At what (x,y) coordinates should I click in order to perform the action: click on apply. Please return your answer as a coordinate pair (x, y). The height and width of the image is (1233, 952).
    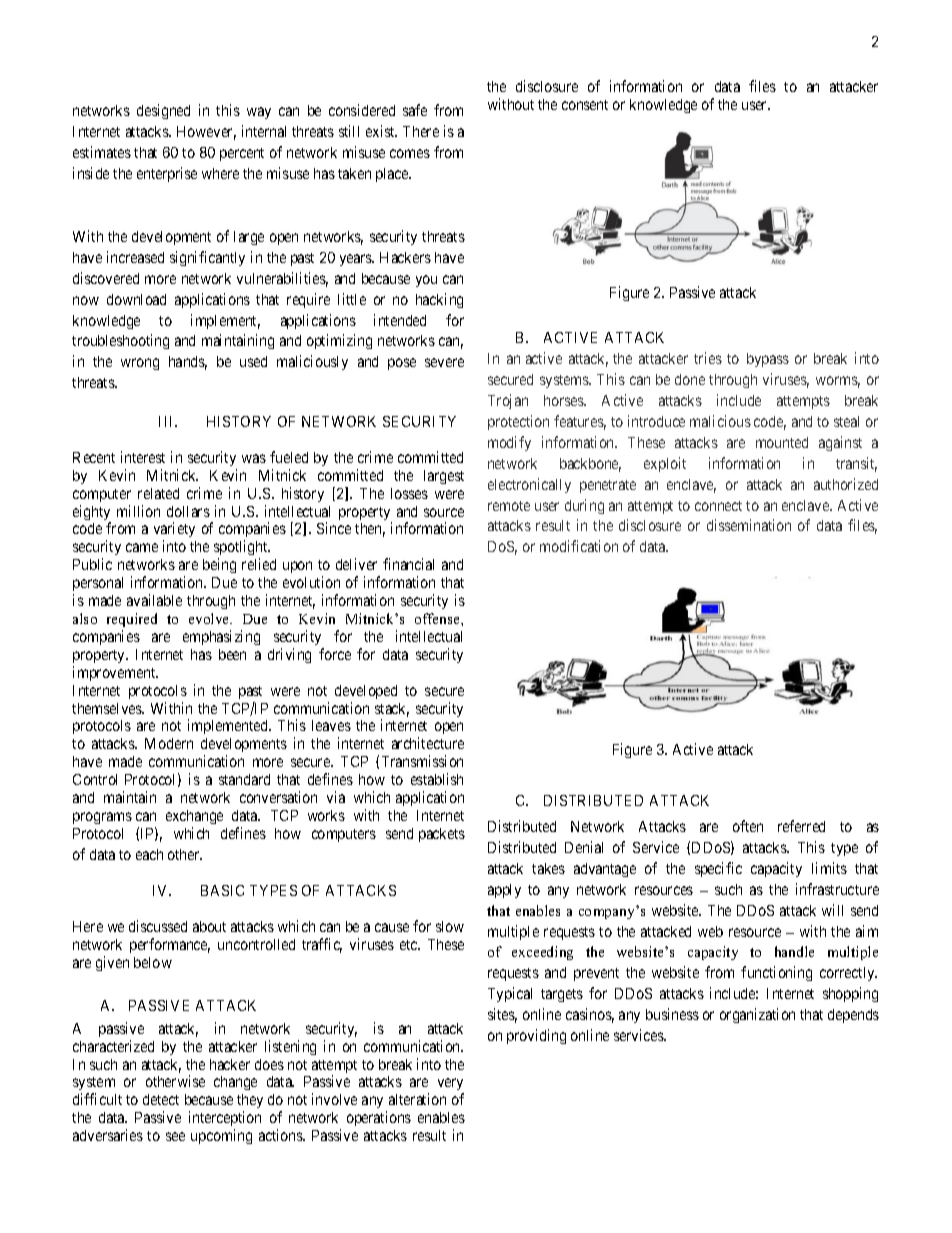
    Looking at the image, I should click on (504, 891).
